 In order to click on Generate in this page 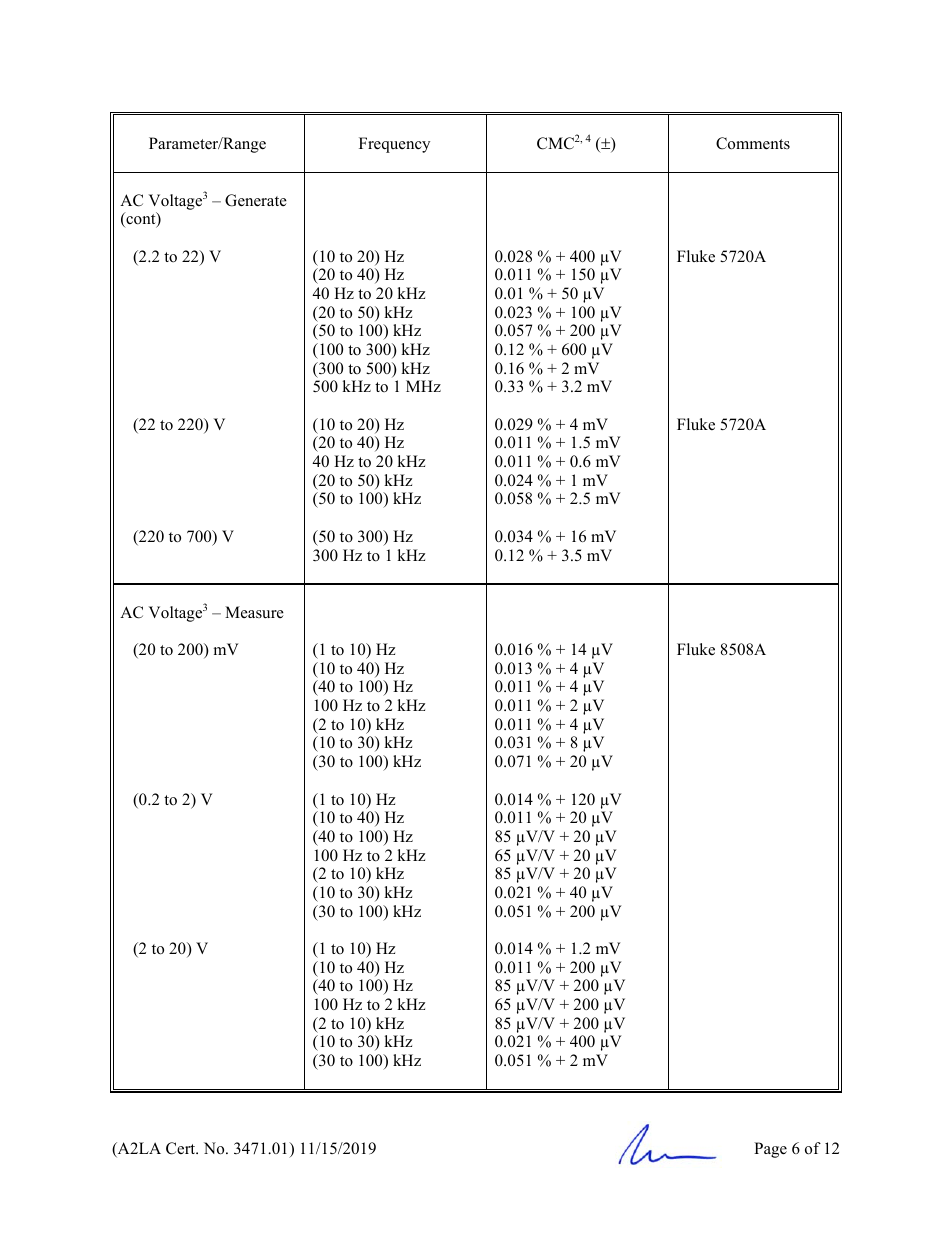, I will do `click(256, 200)`.
